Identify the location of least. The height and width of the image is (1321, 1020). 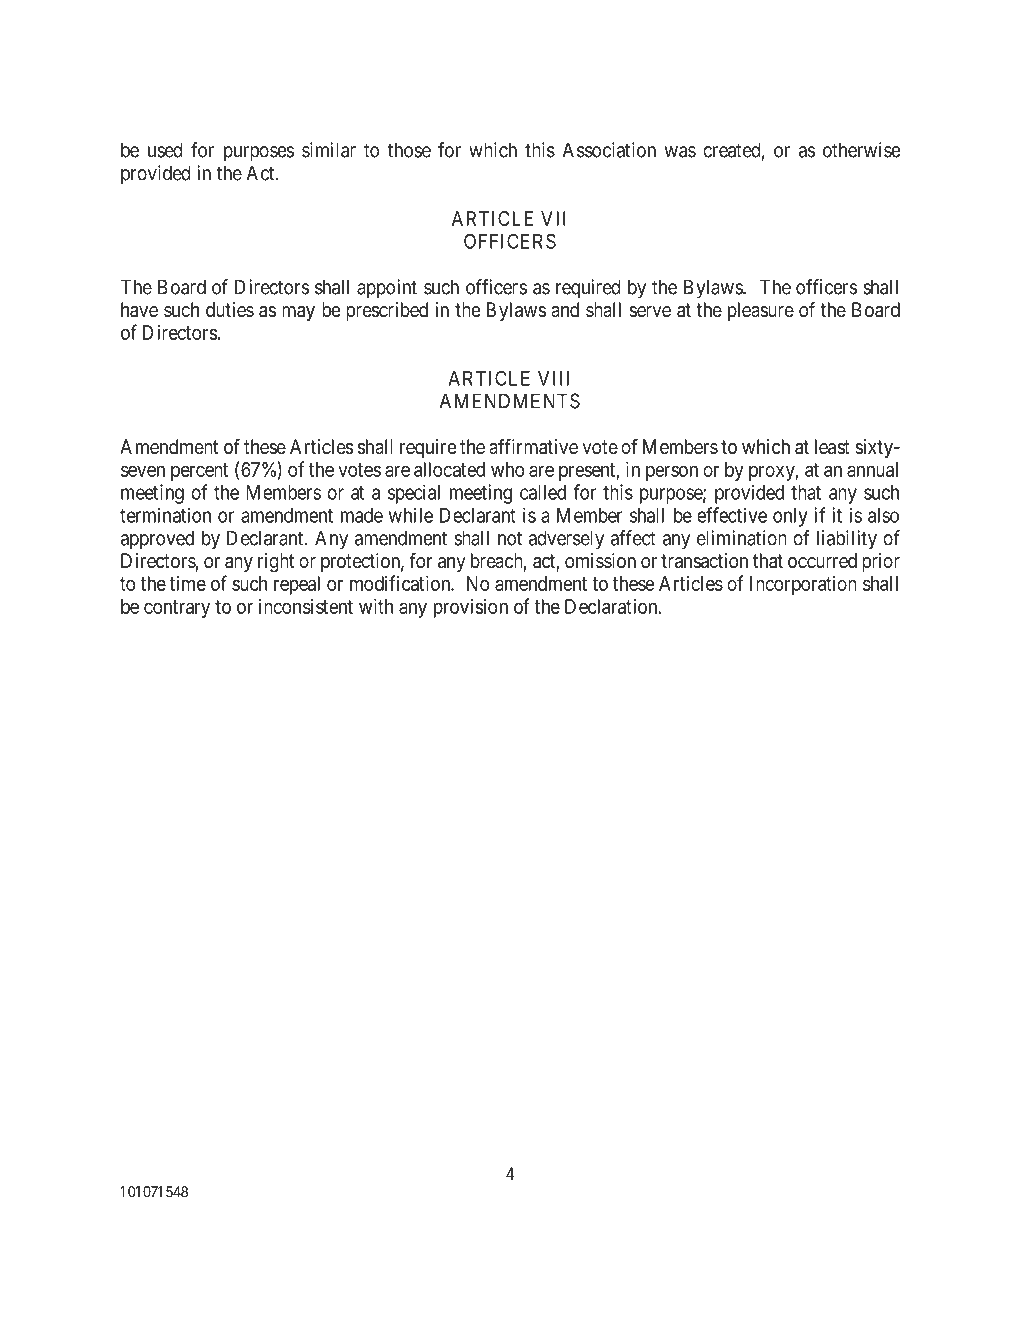
(832, 447).
